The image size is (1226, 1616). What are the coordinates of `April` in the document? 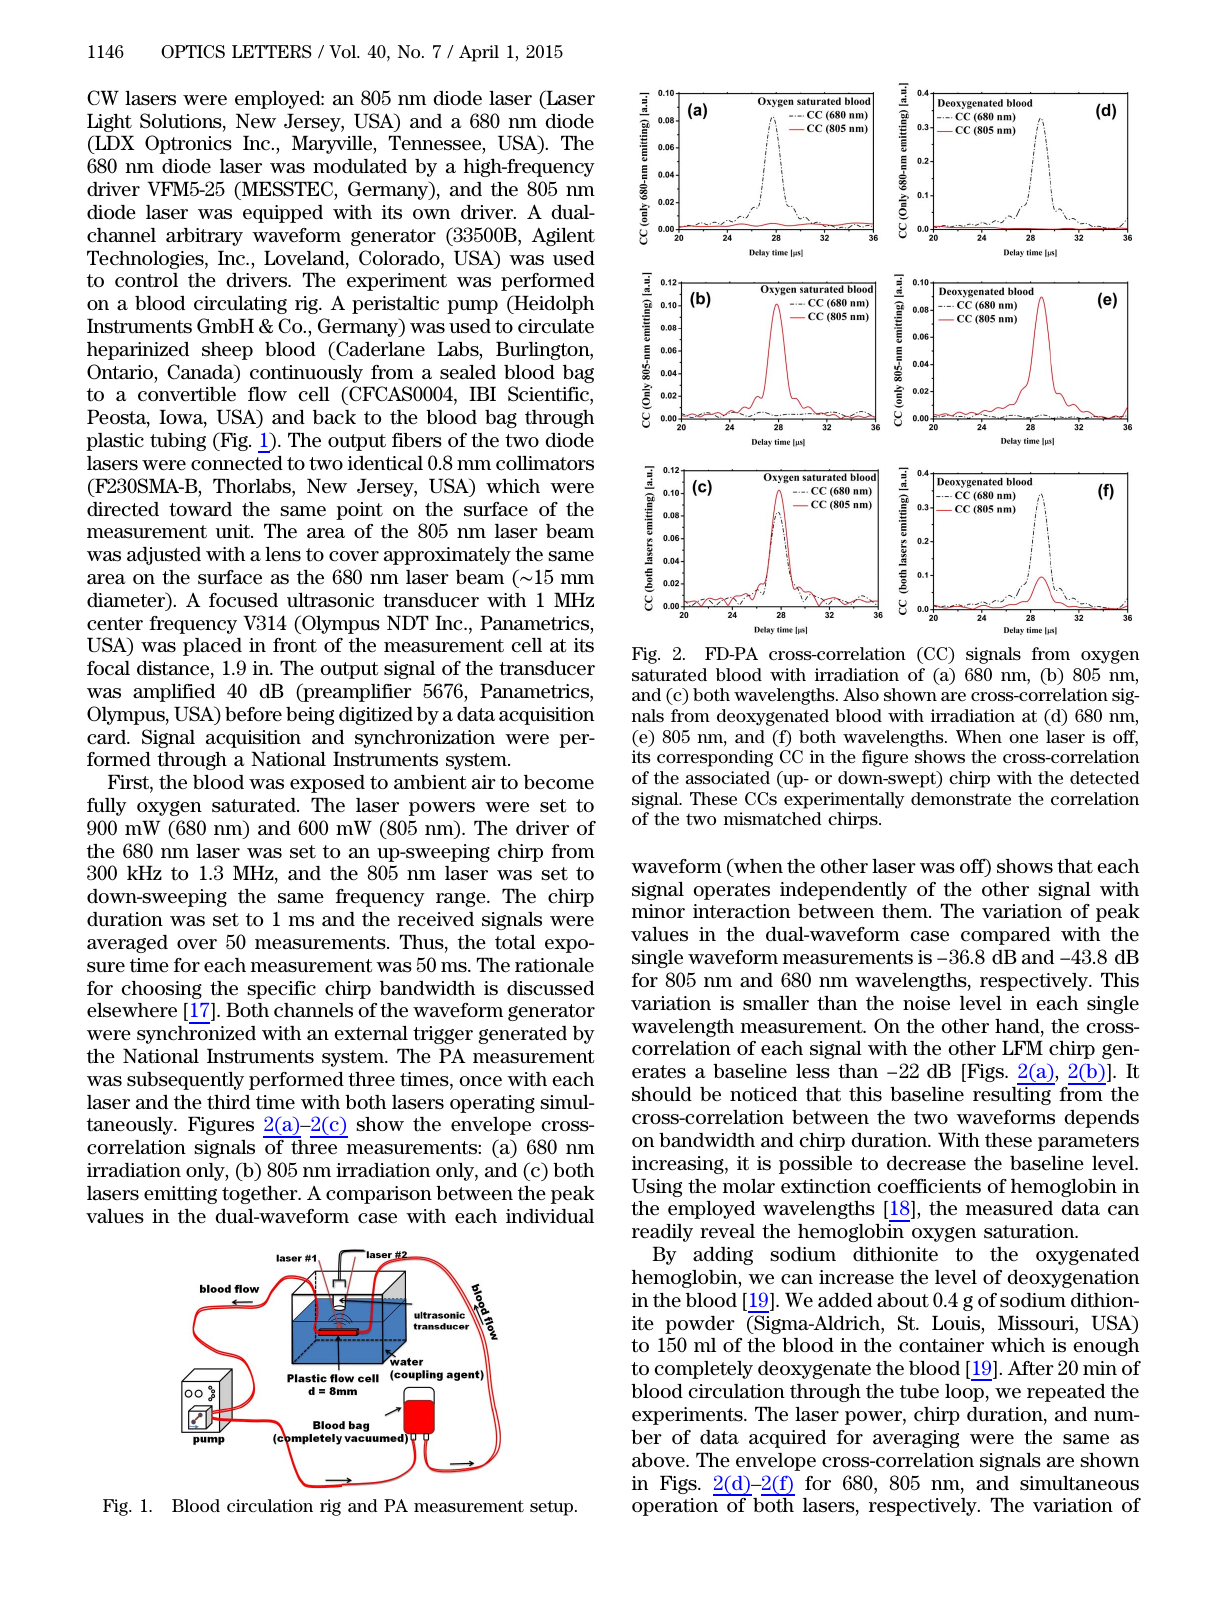 It's located at (479, 53).
